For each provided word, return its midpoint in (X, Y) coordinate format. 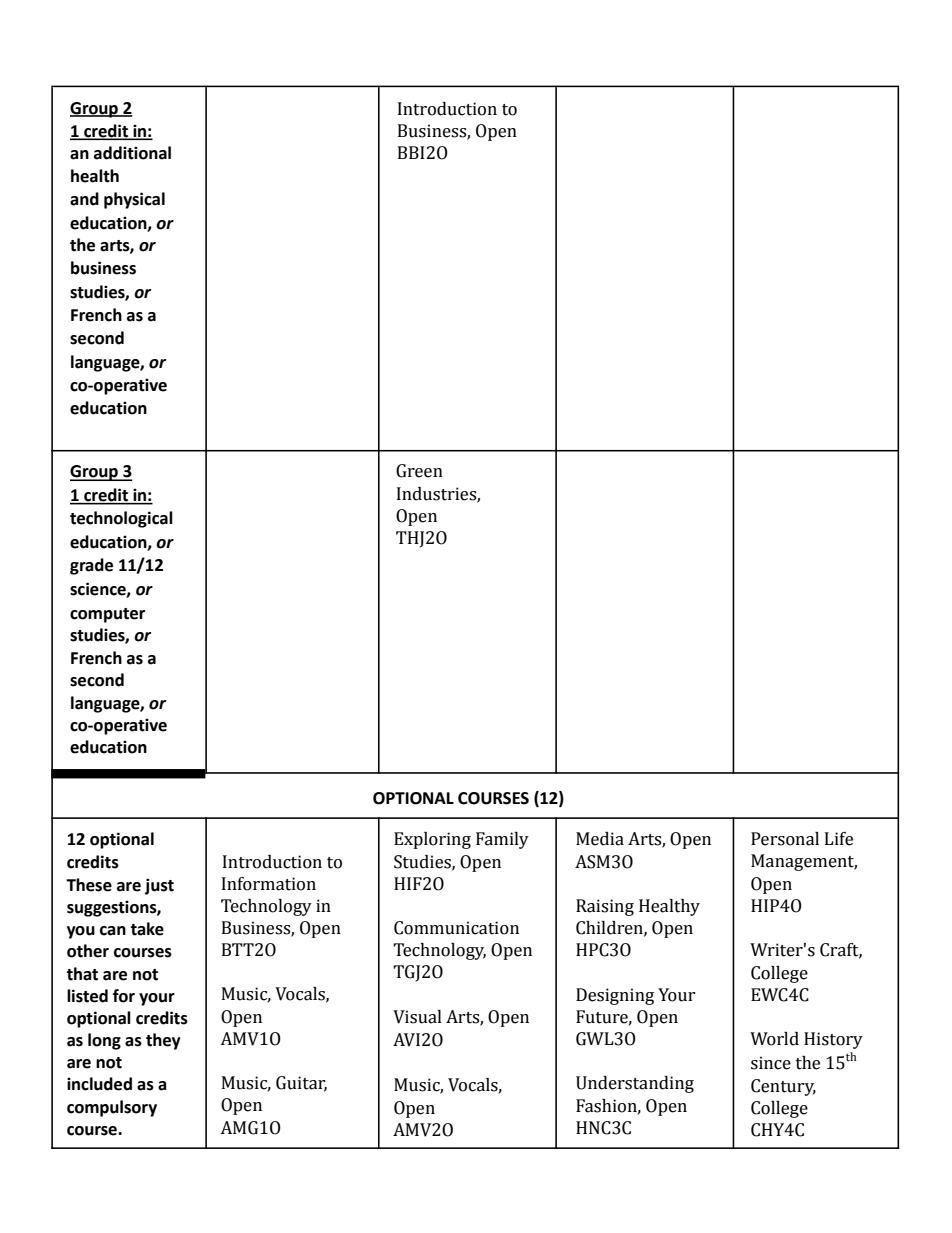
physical (134, 200)
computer (107, 615)
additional (132, 153)
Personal (785, 839)
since (771, 1063)
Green (419, 471)
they (163, 1041)
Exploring (432, 840)
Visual (417, 1017)
